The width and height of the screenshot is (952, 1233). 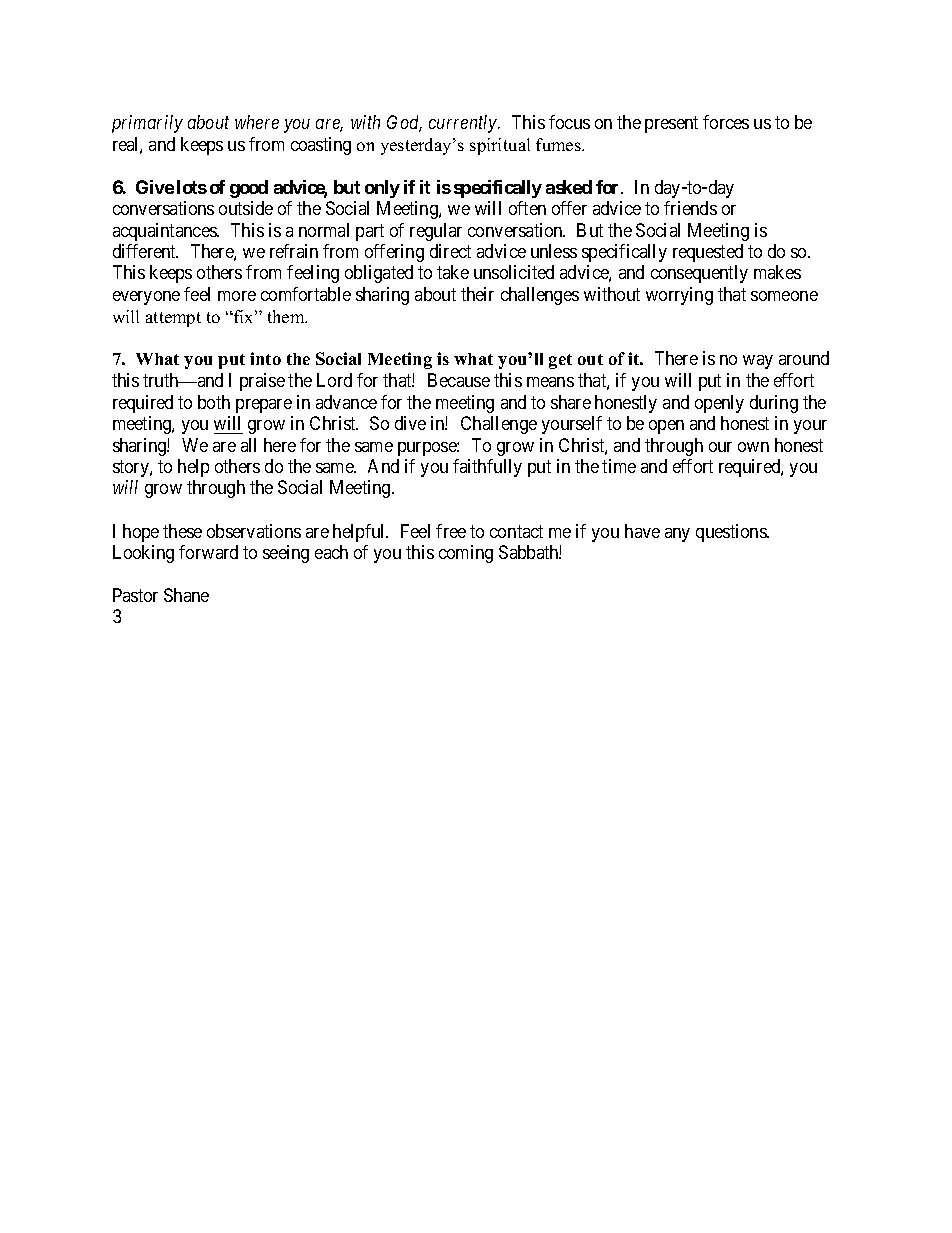 What do you see at coordinates (459, 380) in the screenshot?
I see `Because` at bounding box center [459, 380].
